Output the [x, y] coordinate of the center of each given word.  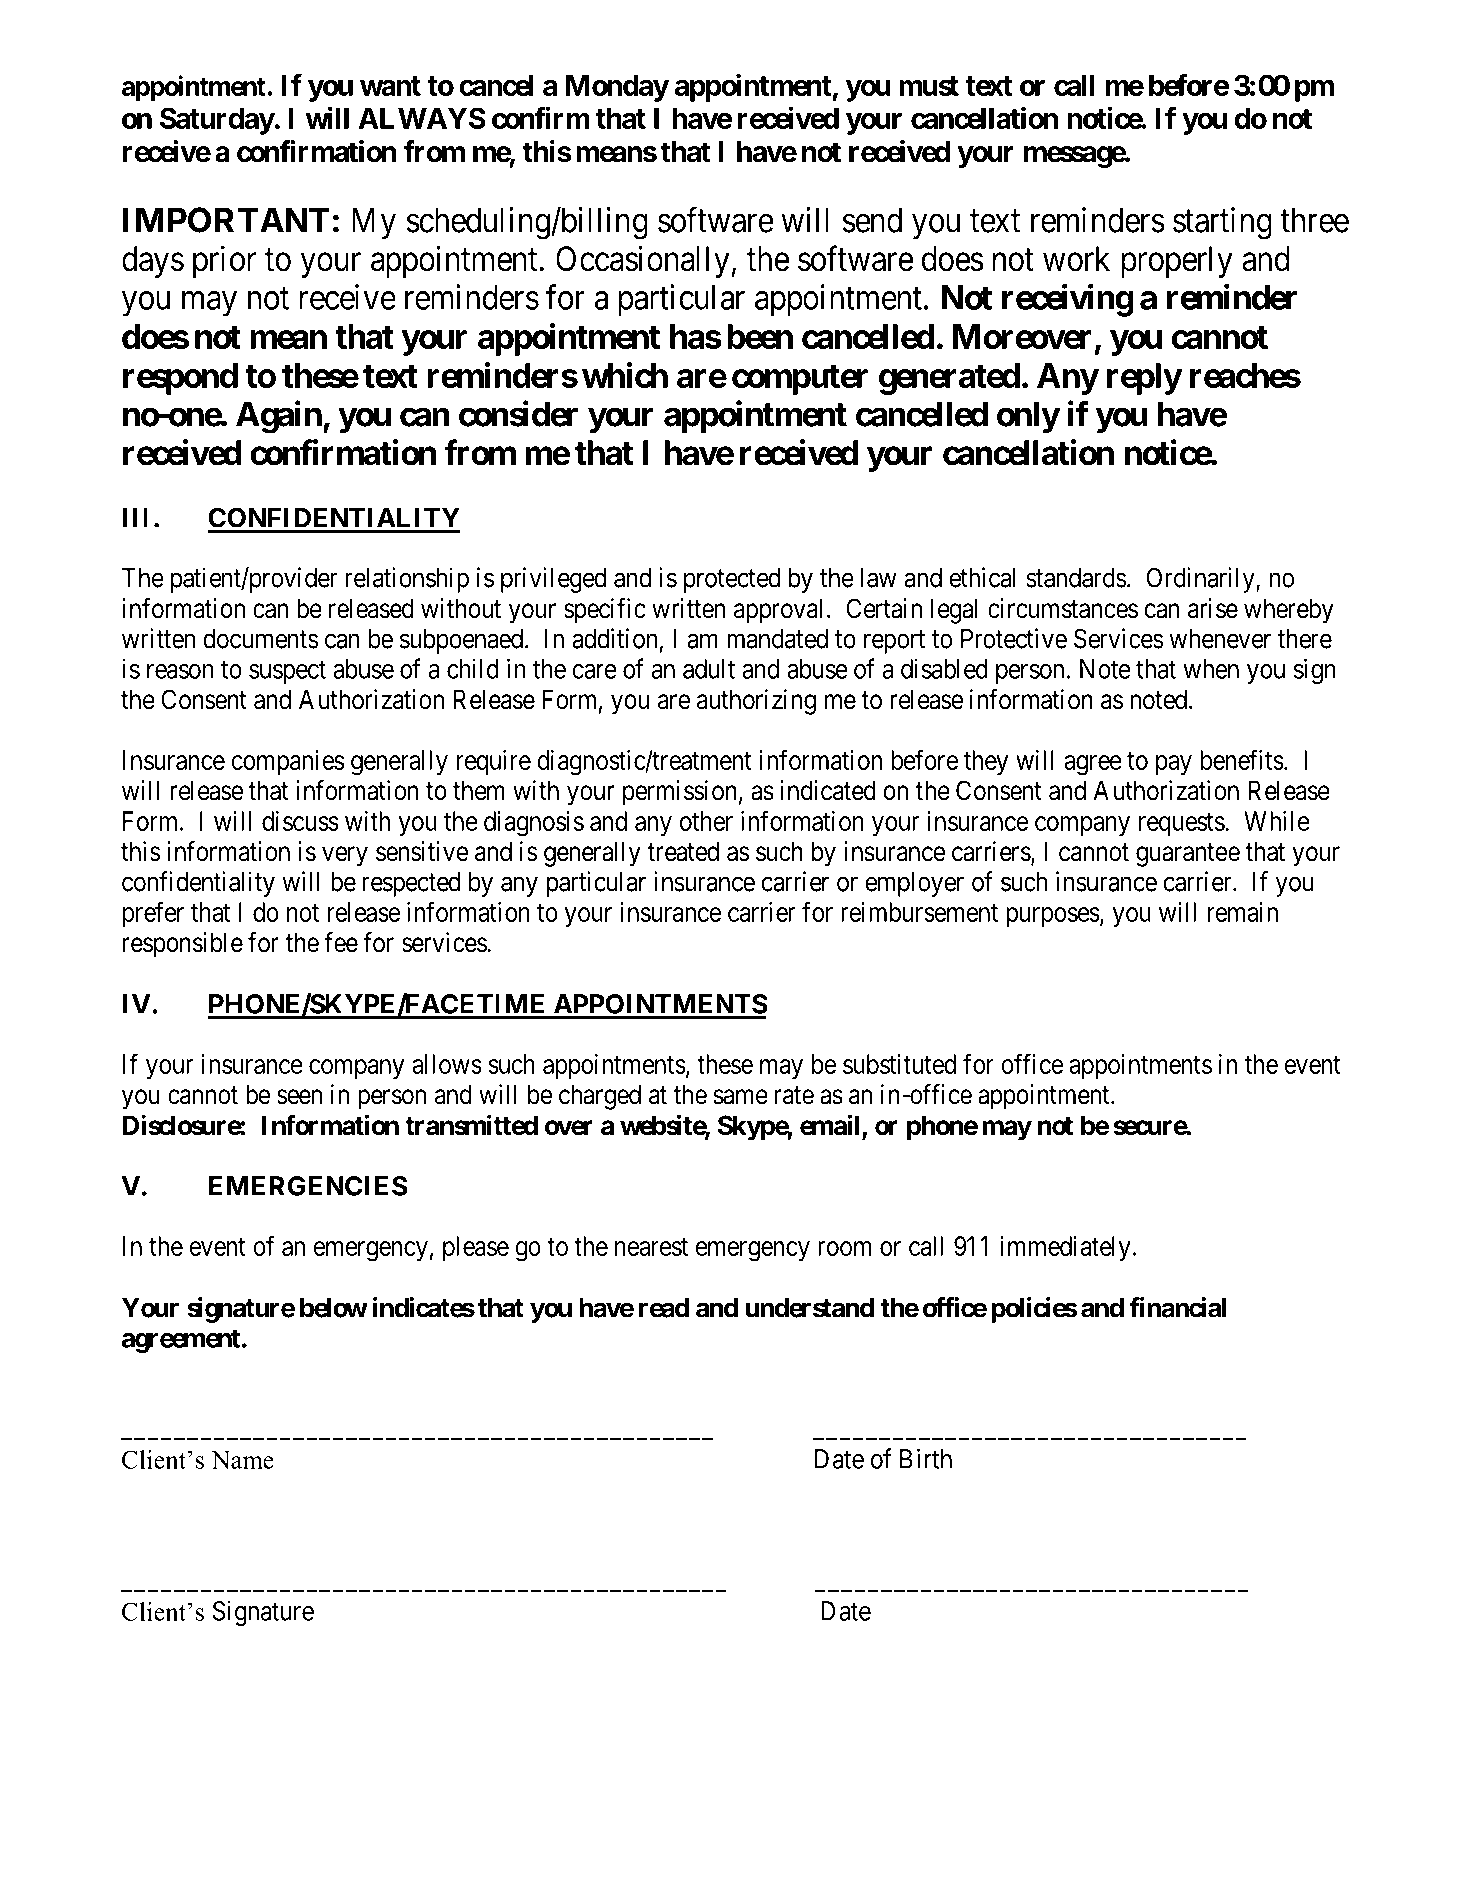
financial [1177, 1307]
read [664, 1308]
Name [242, 1460]
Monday [617, 88]
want [390, 86]
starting [1222, 223]
